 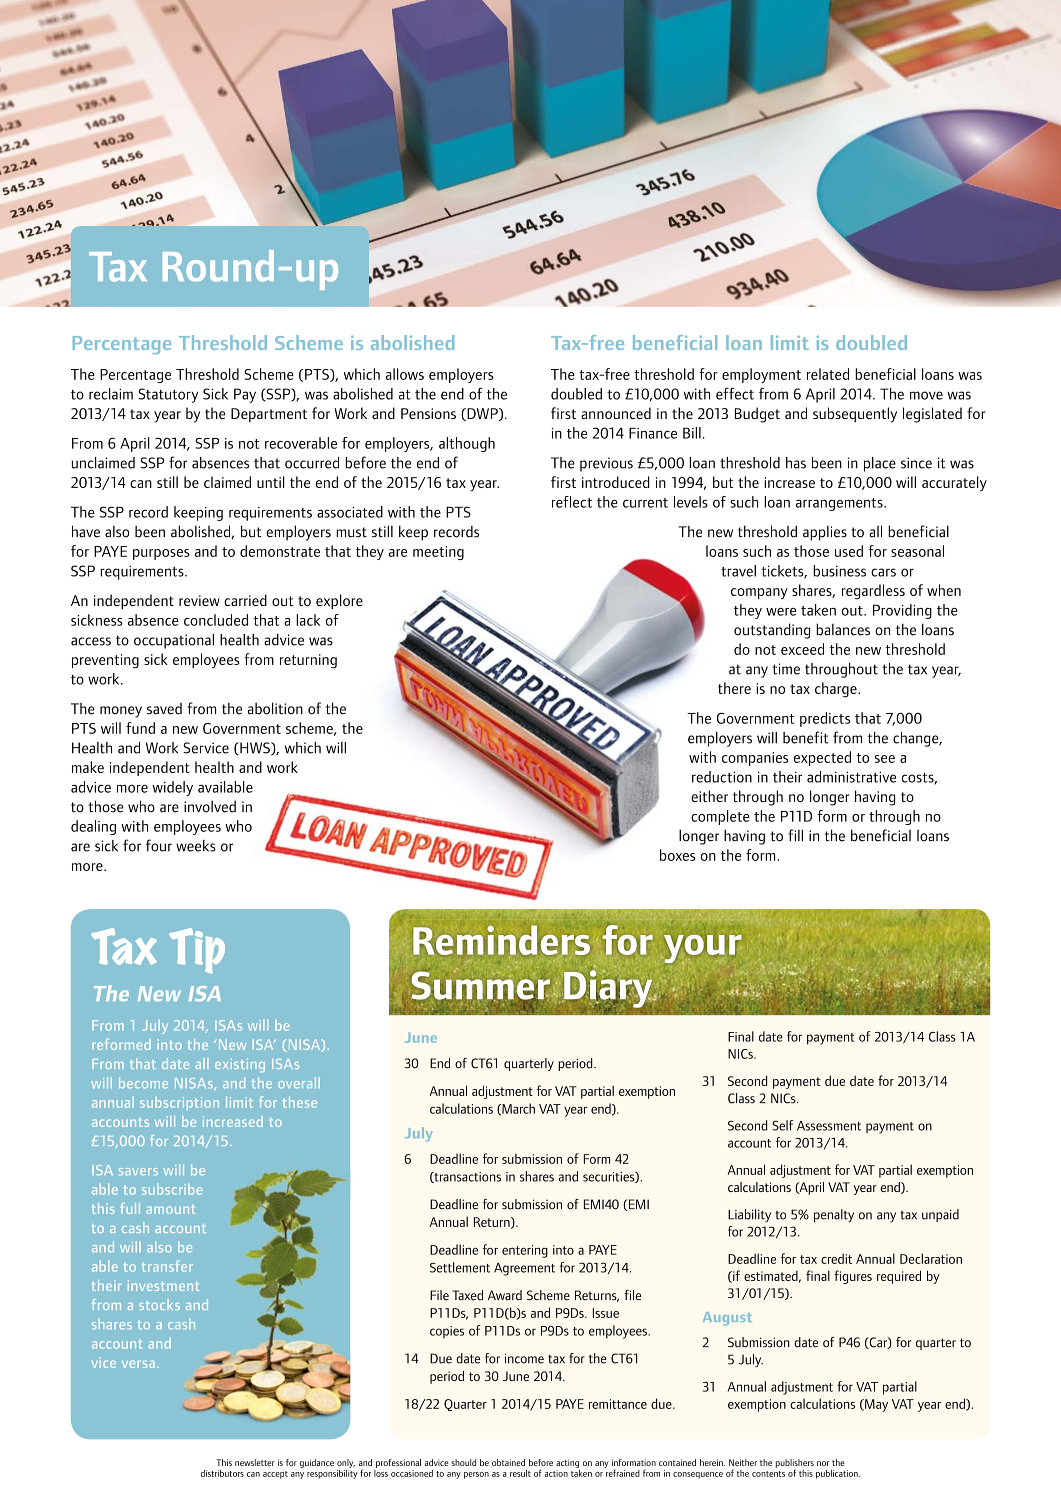 I want to click on reduction, so click(x=722, y=777).
